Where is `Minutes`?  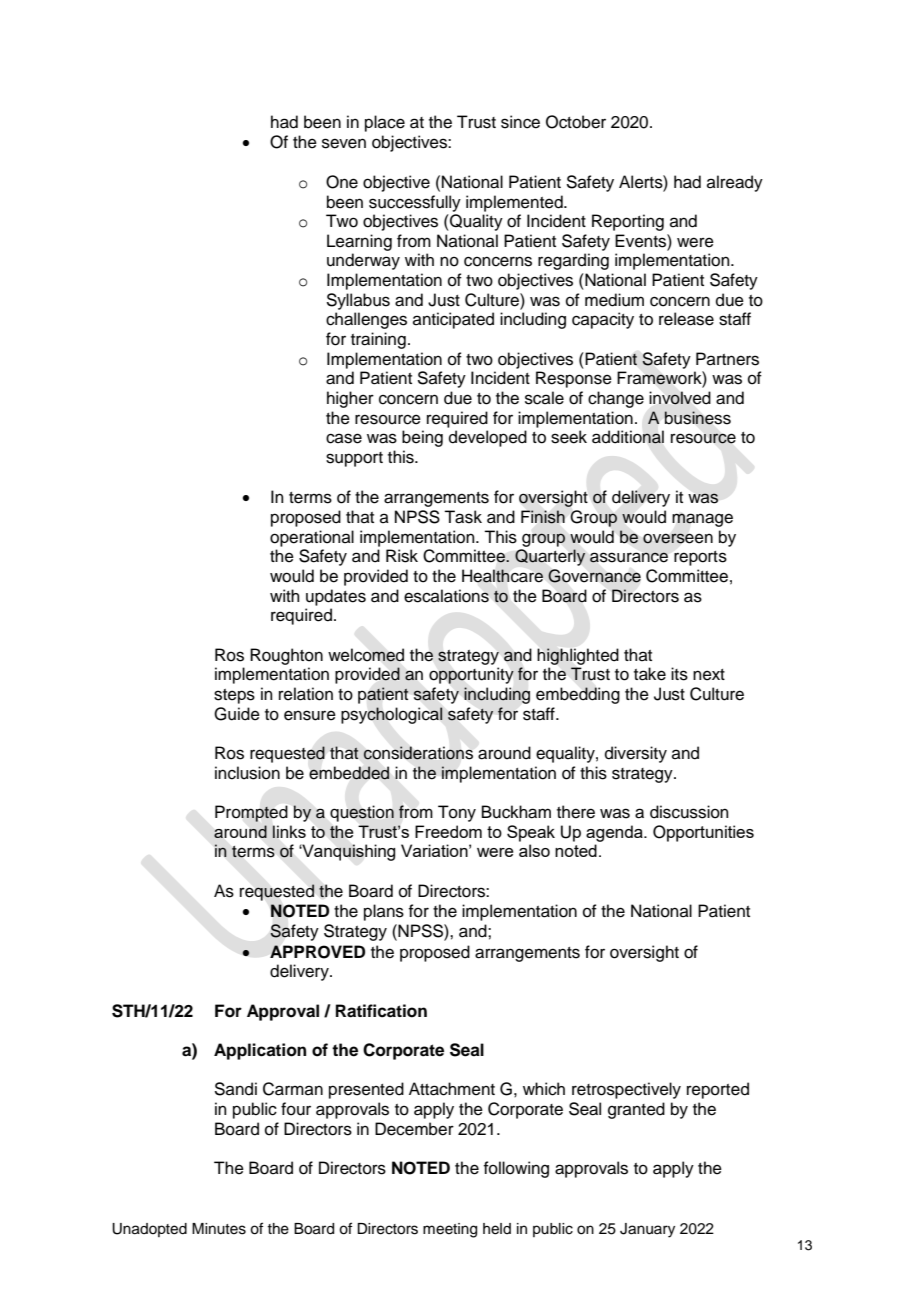 Minutes is located at coordinates (219, 1229).
